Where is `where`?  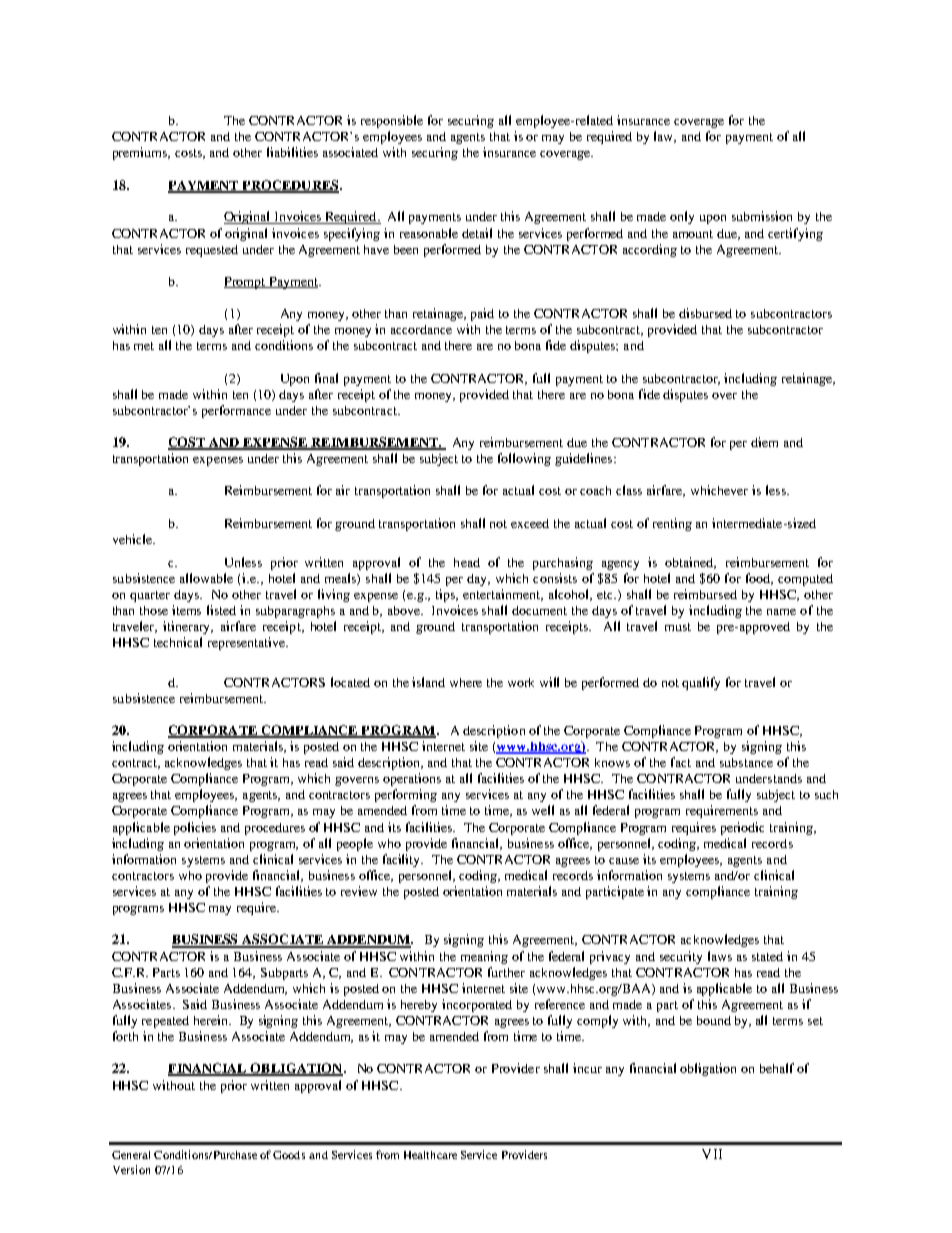
where is located at coordinates (466, 682).
